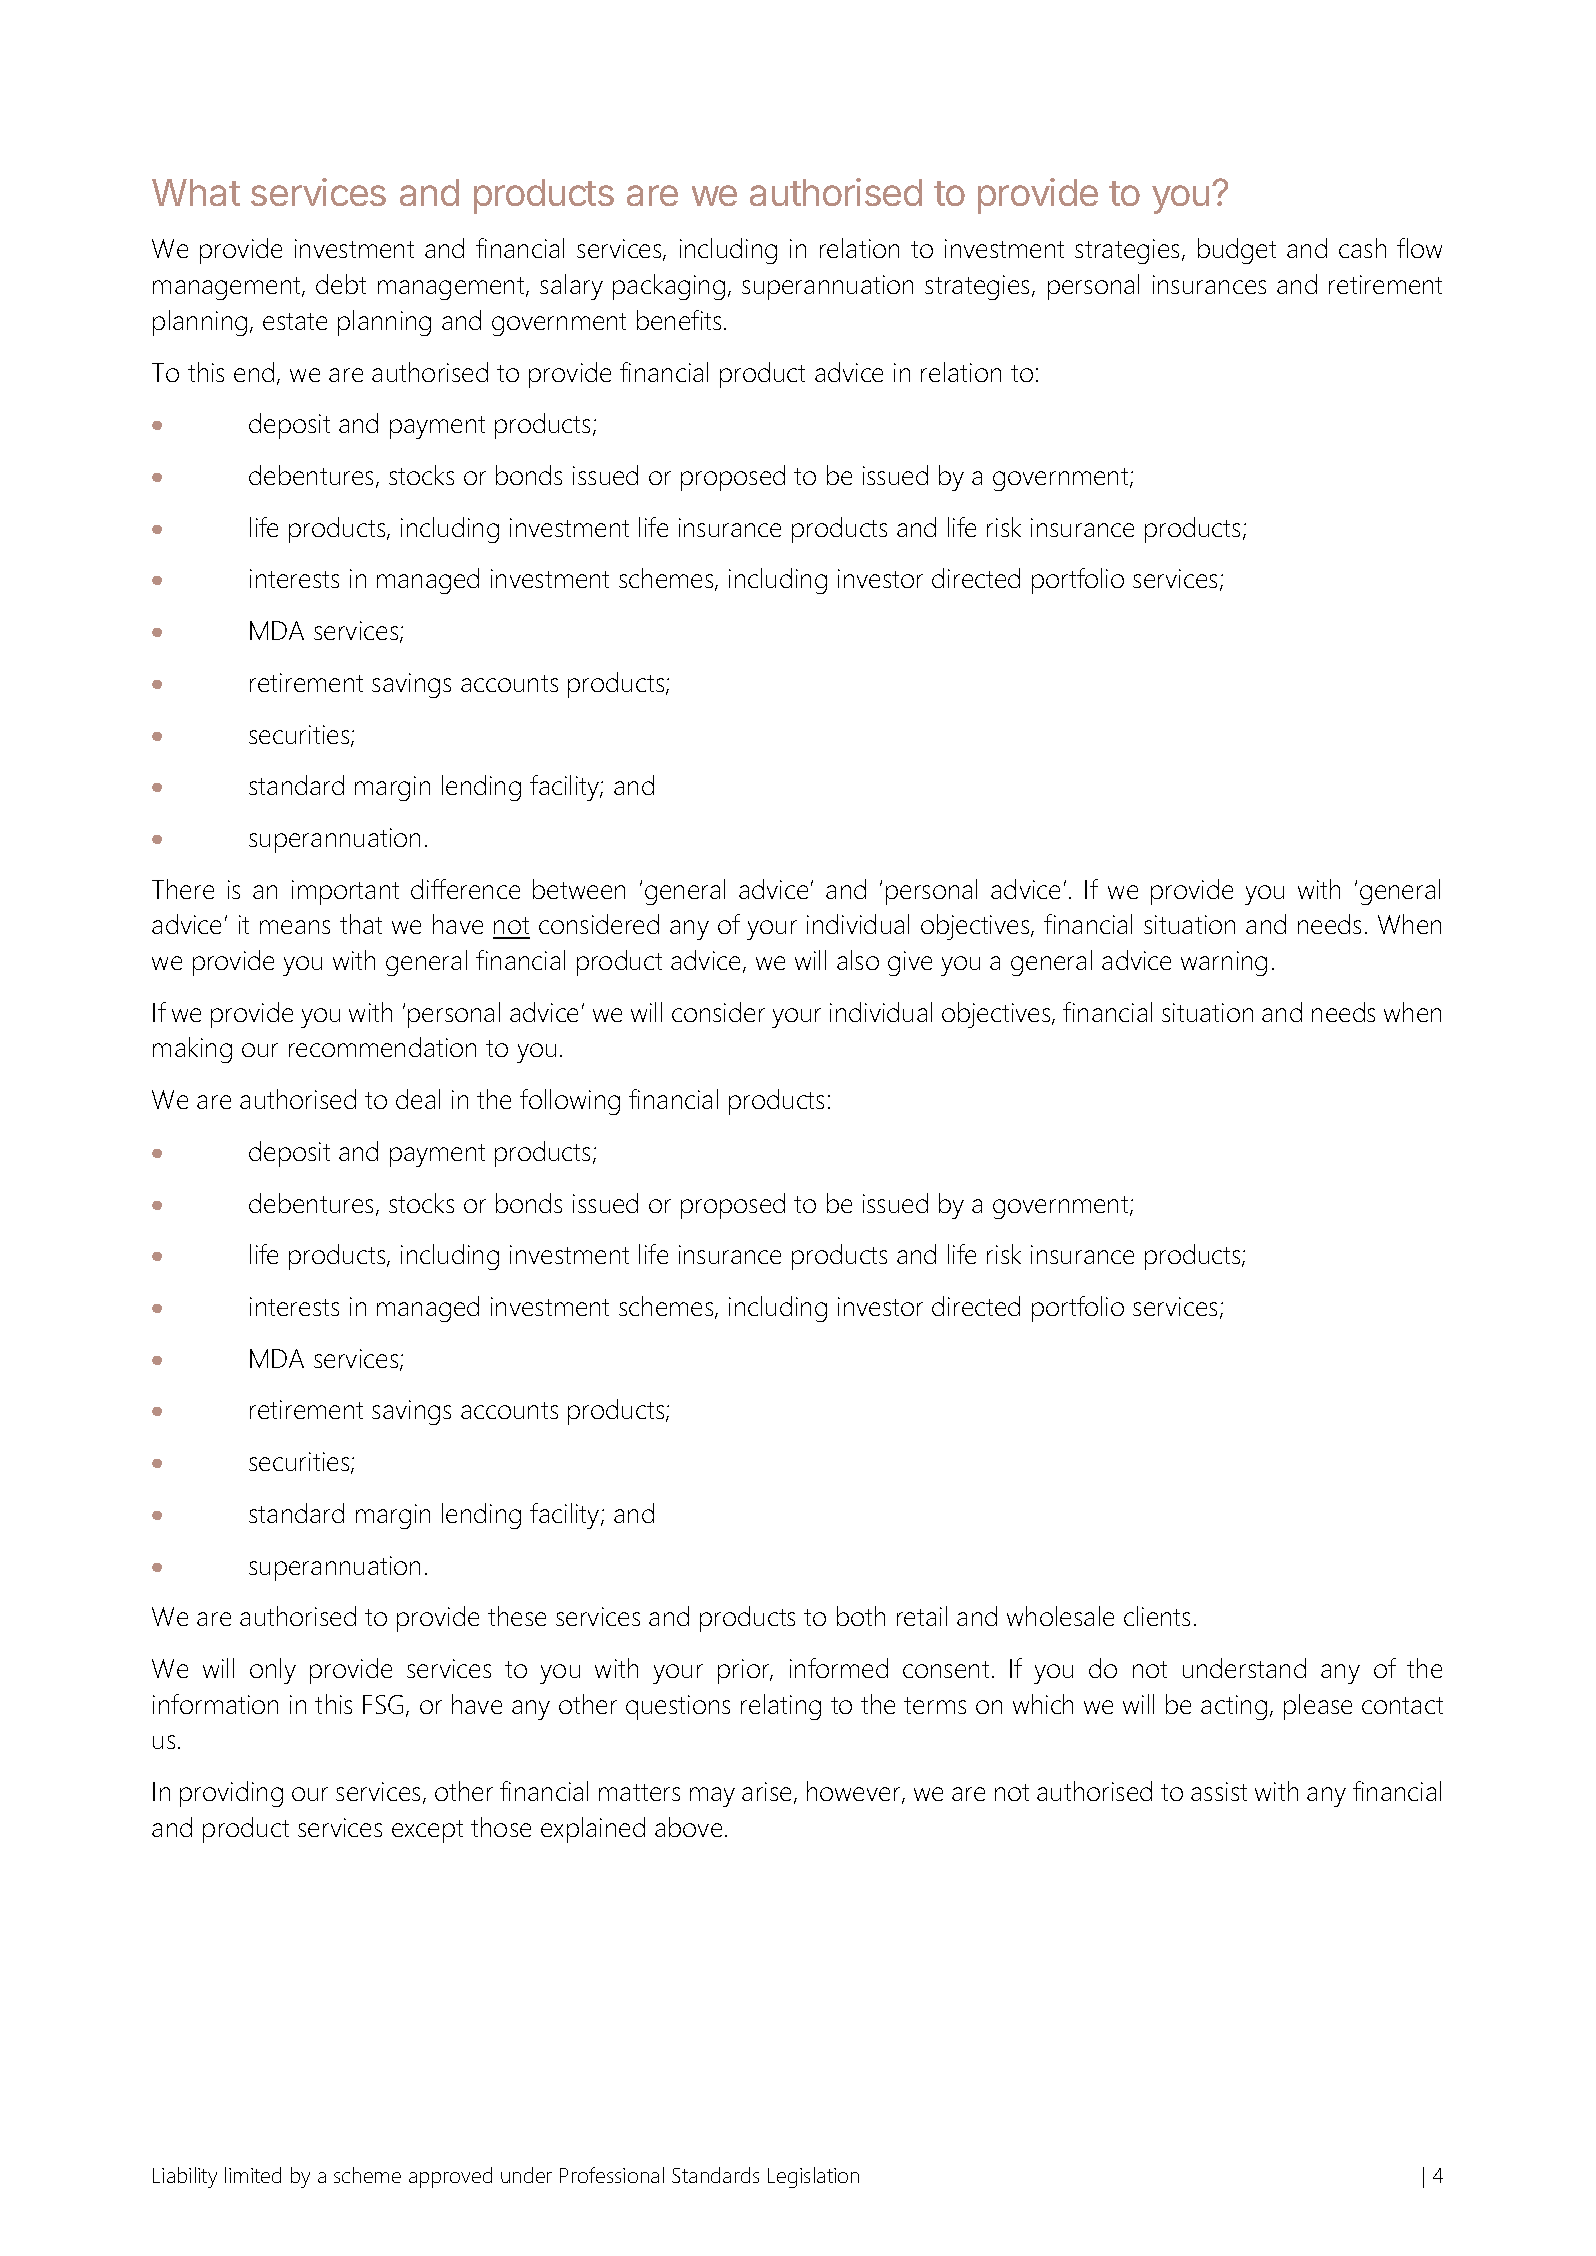 The height and width of the page is (2256, 1596). Describe the element at coordinates (273, 1671) in the page. I see `only` at that location.
